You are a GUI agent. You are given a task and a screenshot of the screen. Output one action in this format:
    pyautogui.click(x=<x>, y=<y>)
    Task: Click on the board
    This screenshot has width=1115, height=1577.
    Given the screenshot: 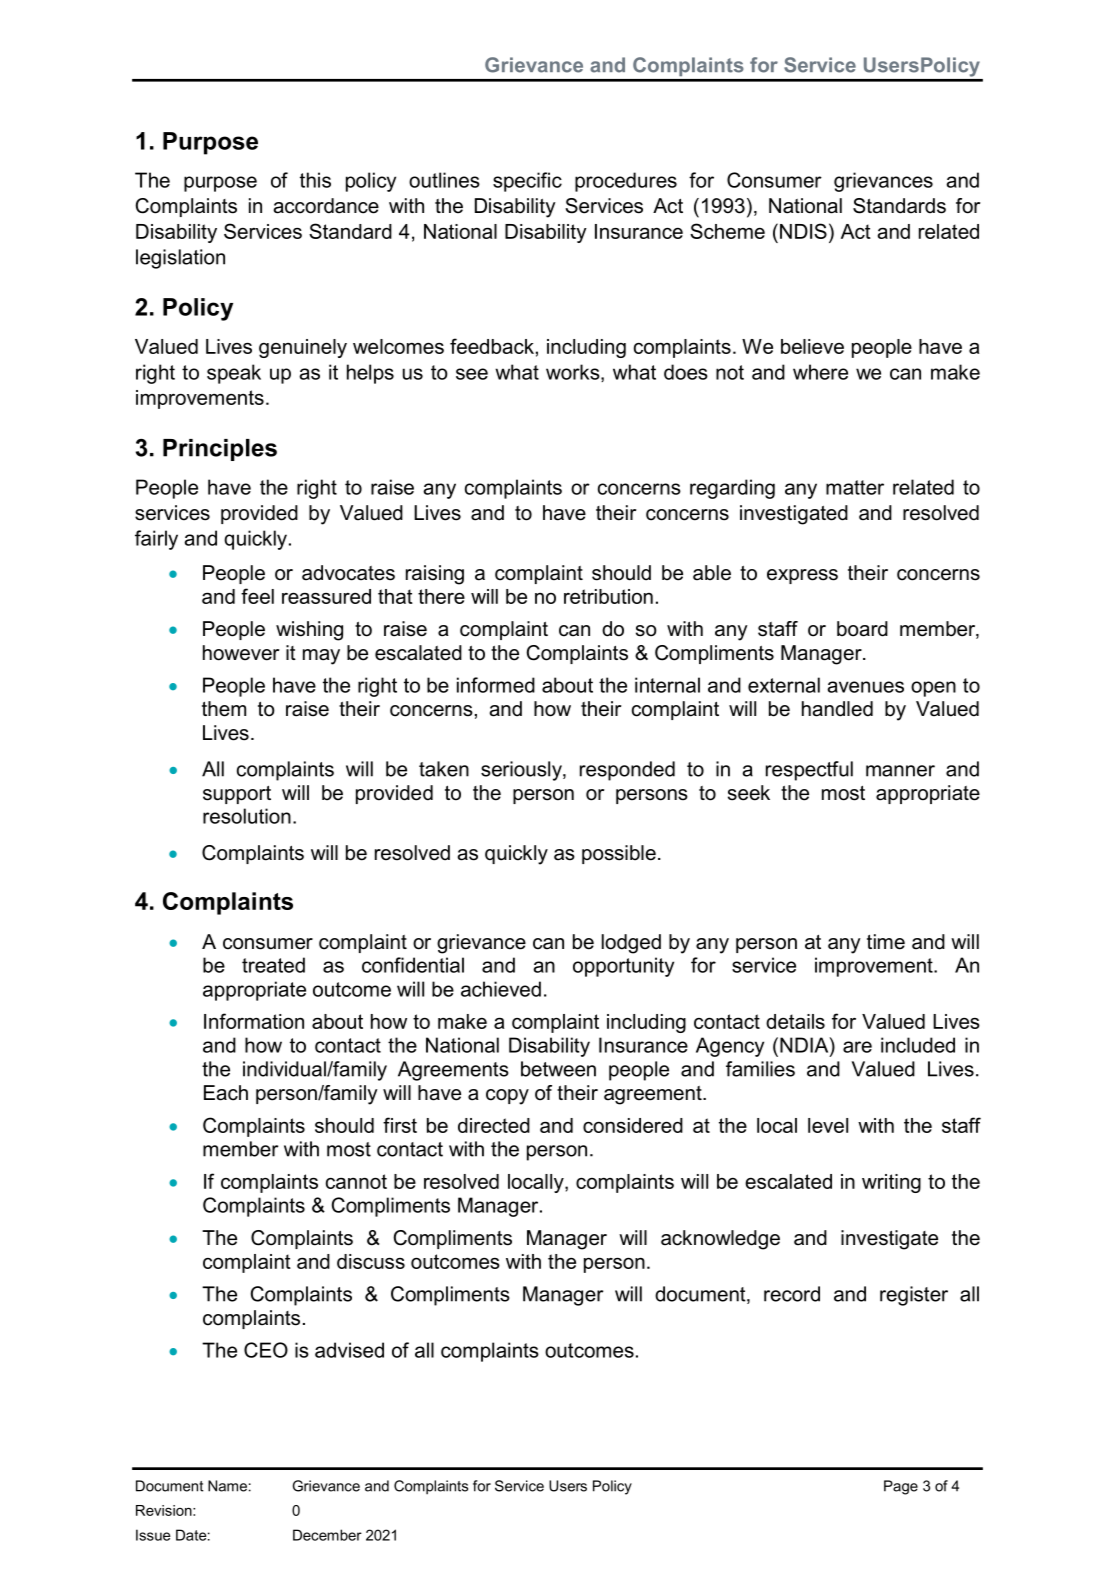 What is the action you would take?
    pyautogui.click(x=862, y=629)
